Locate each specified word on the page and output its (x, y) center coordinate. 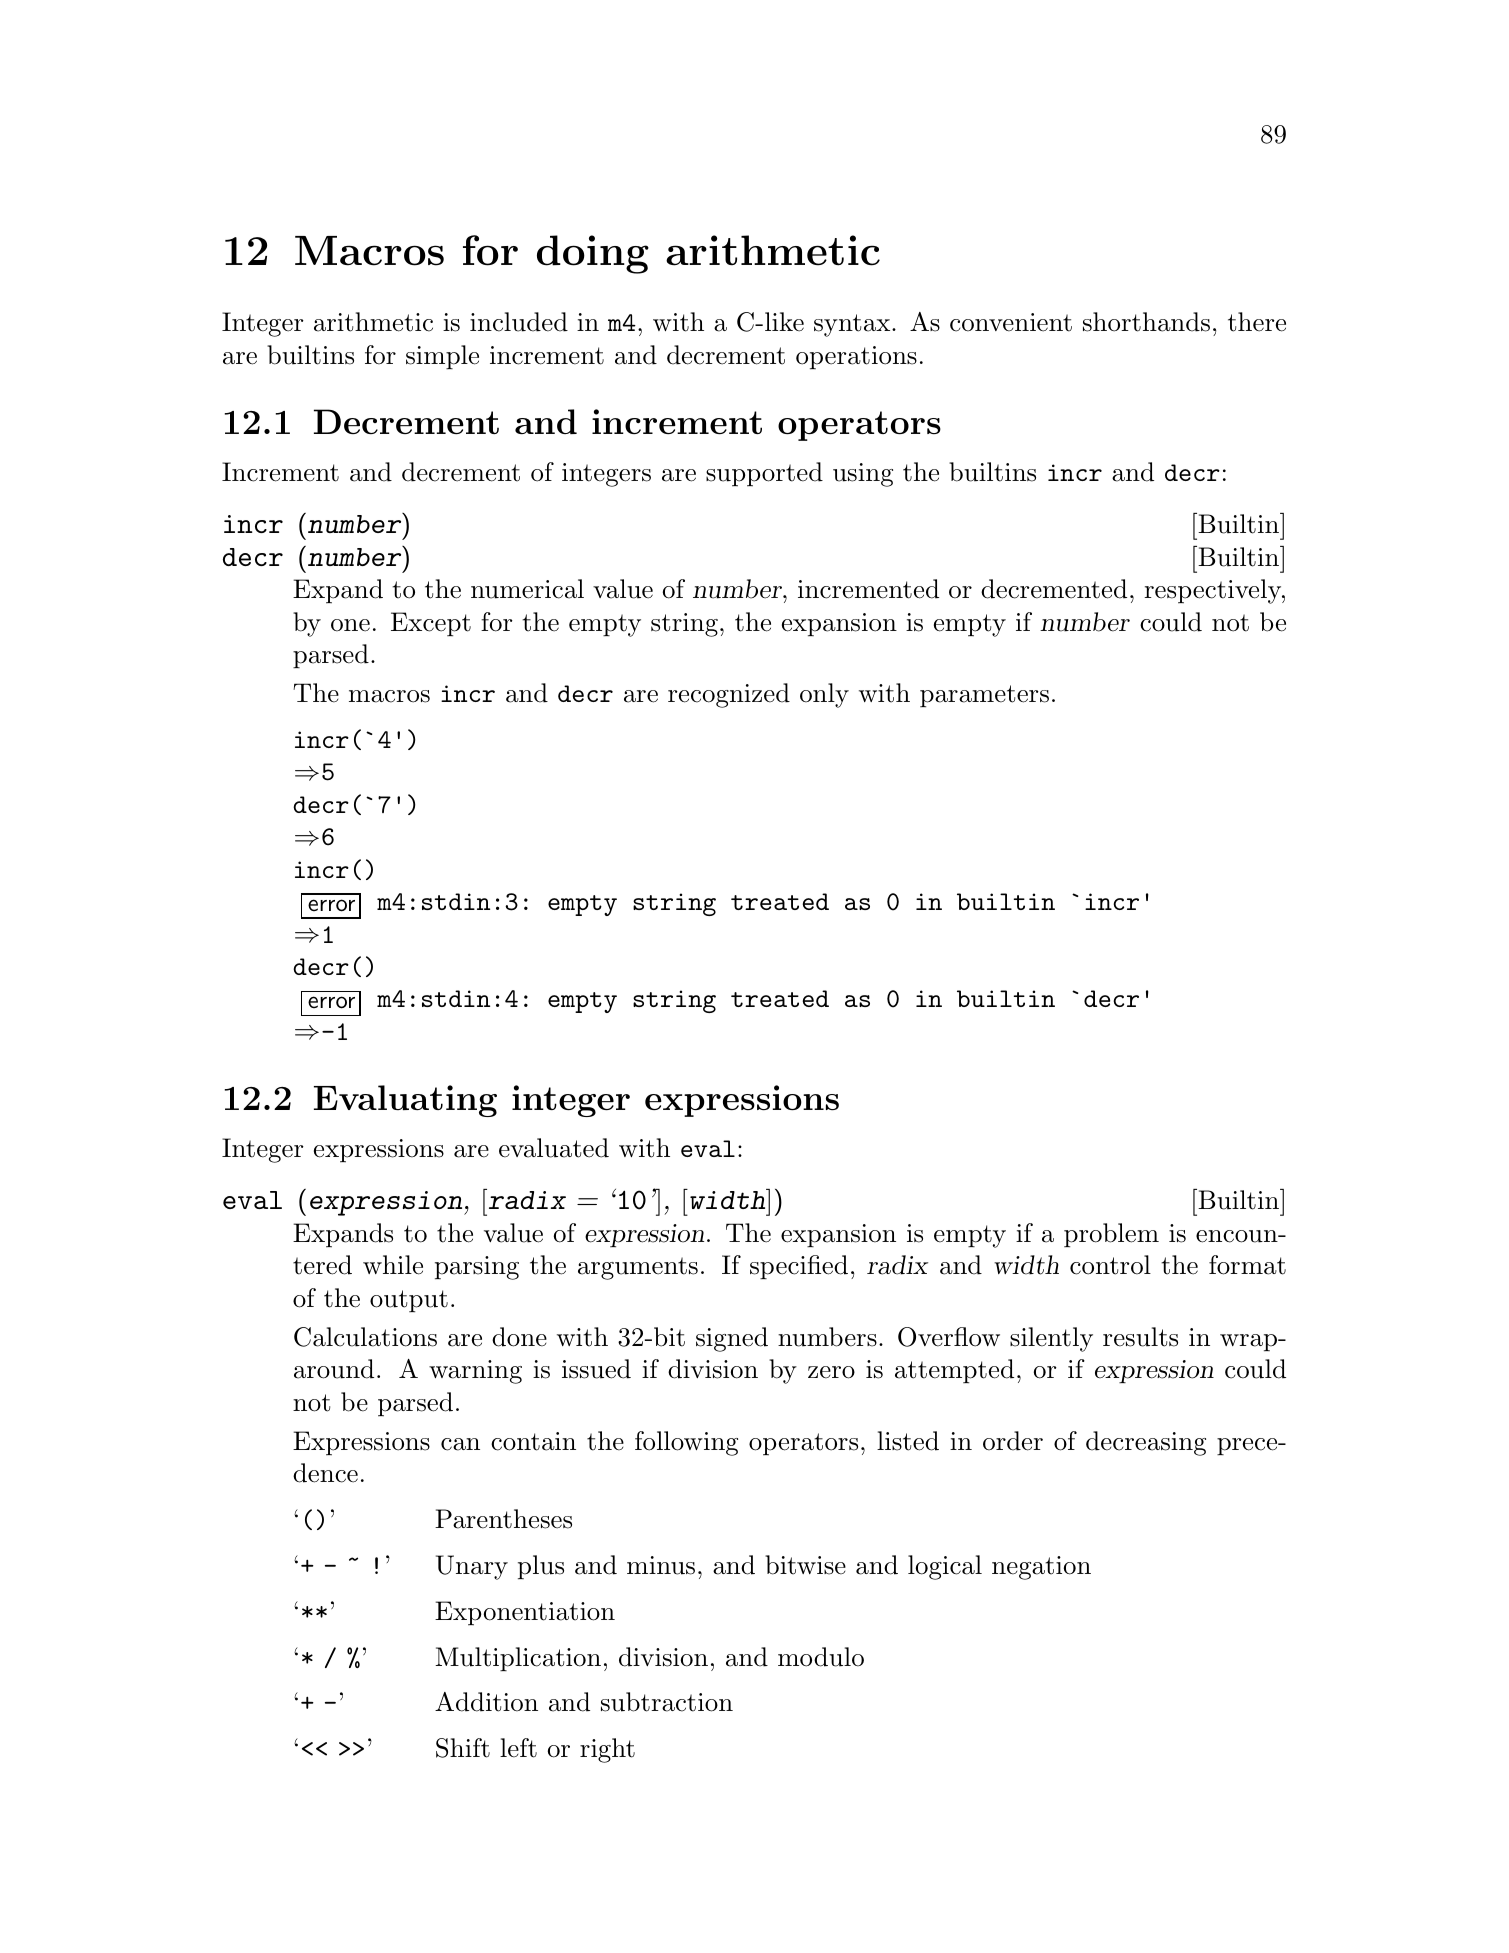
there (1257, 322)
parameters (984, 696)
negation (1041, 1568)
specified (799, 1267)
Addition (486, 1702)
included (519, 322)
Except (431, 624)
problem (1111, 1235)
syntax (852, 325)
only (824, 695)
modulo (821, 1657)
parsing (477, 1268)
